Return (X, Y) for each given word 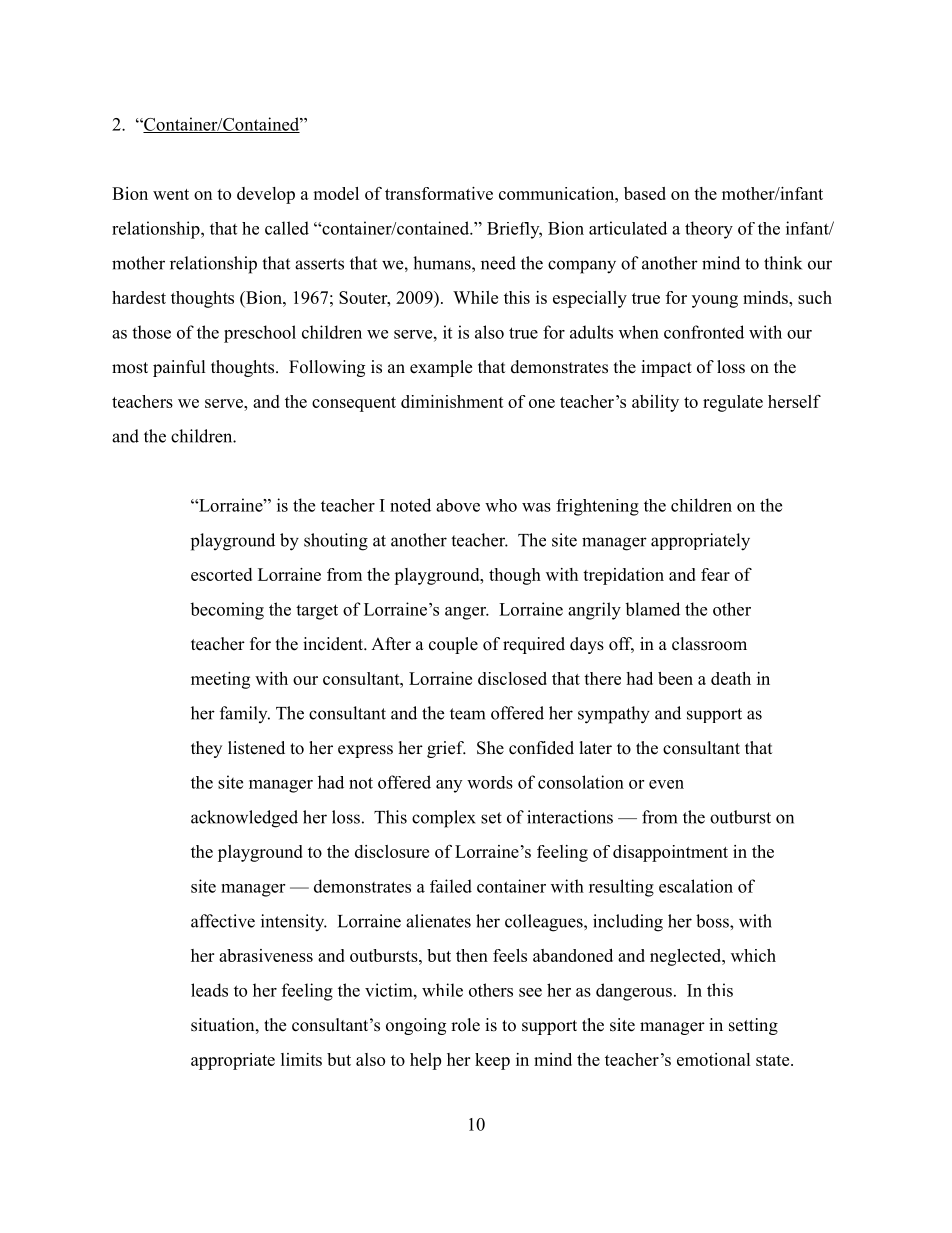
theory (709, 230)
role (465, 1025)
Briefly (514, 230)
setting (753, 1026)
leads (209, 990)
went (171, 194)
